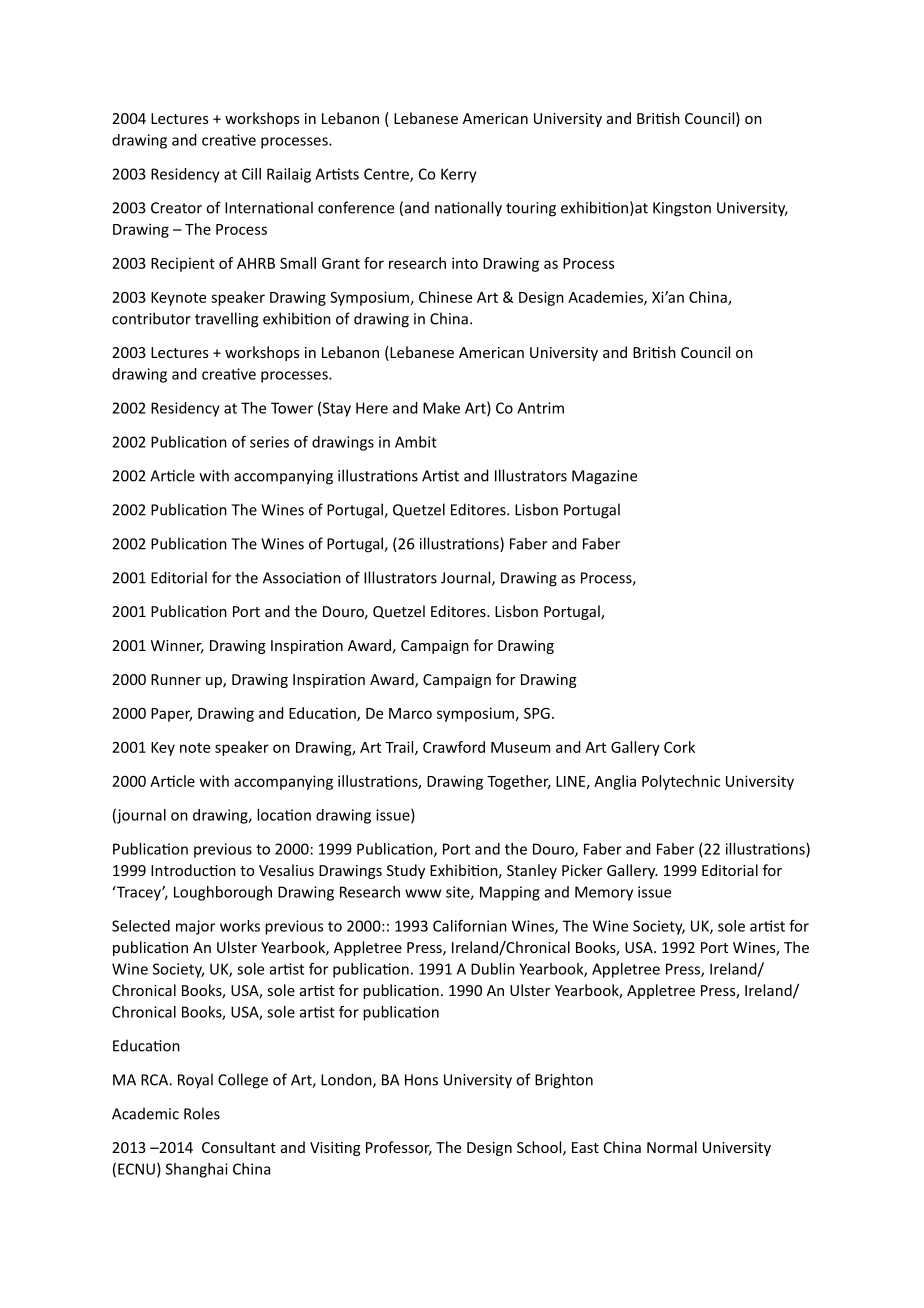 The width and height of the screenshot is (924, 1308). What do you see at coordinates (176, 208) in the screenshot?
I see `Creator` at bounding box center [176, 208].
